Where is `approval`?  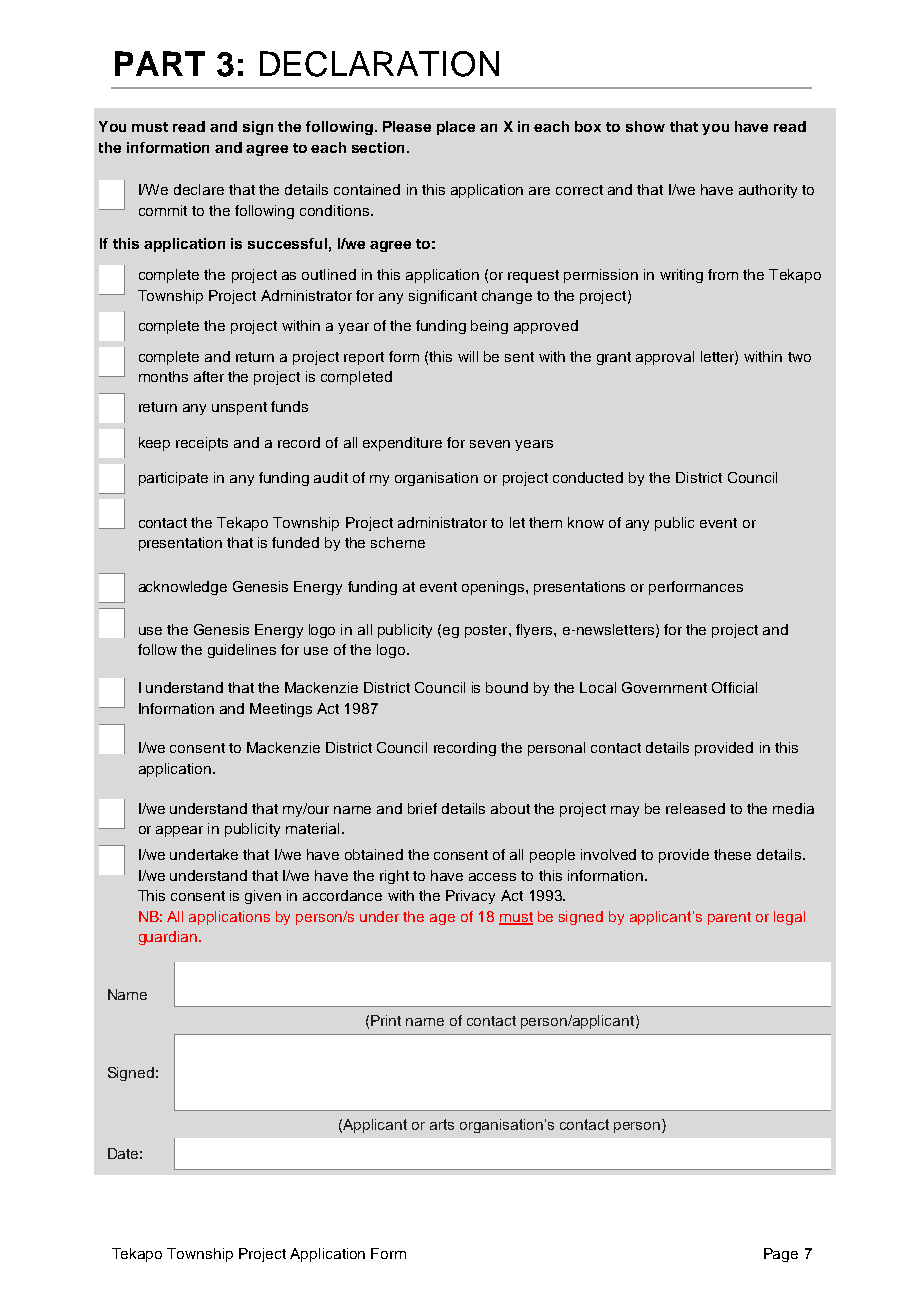
approval is located at coordinates (665, 358).
